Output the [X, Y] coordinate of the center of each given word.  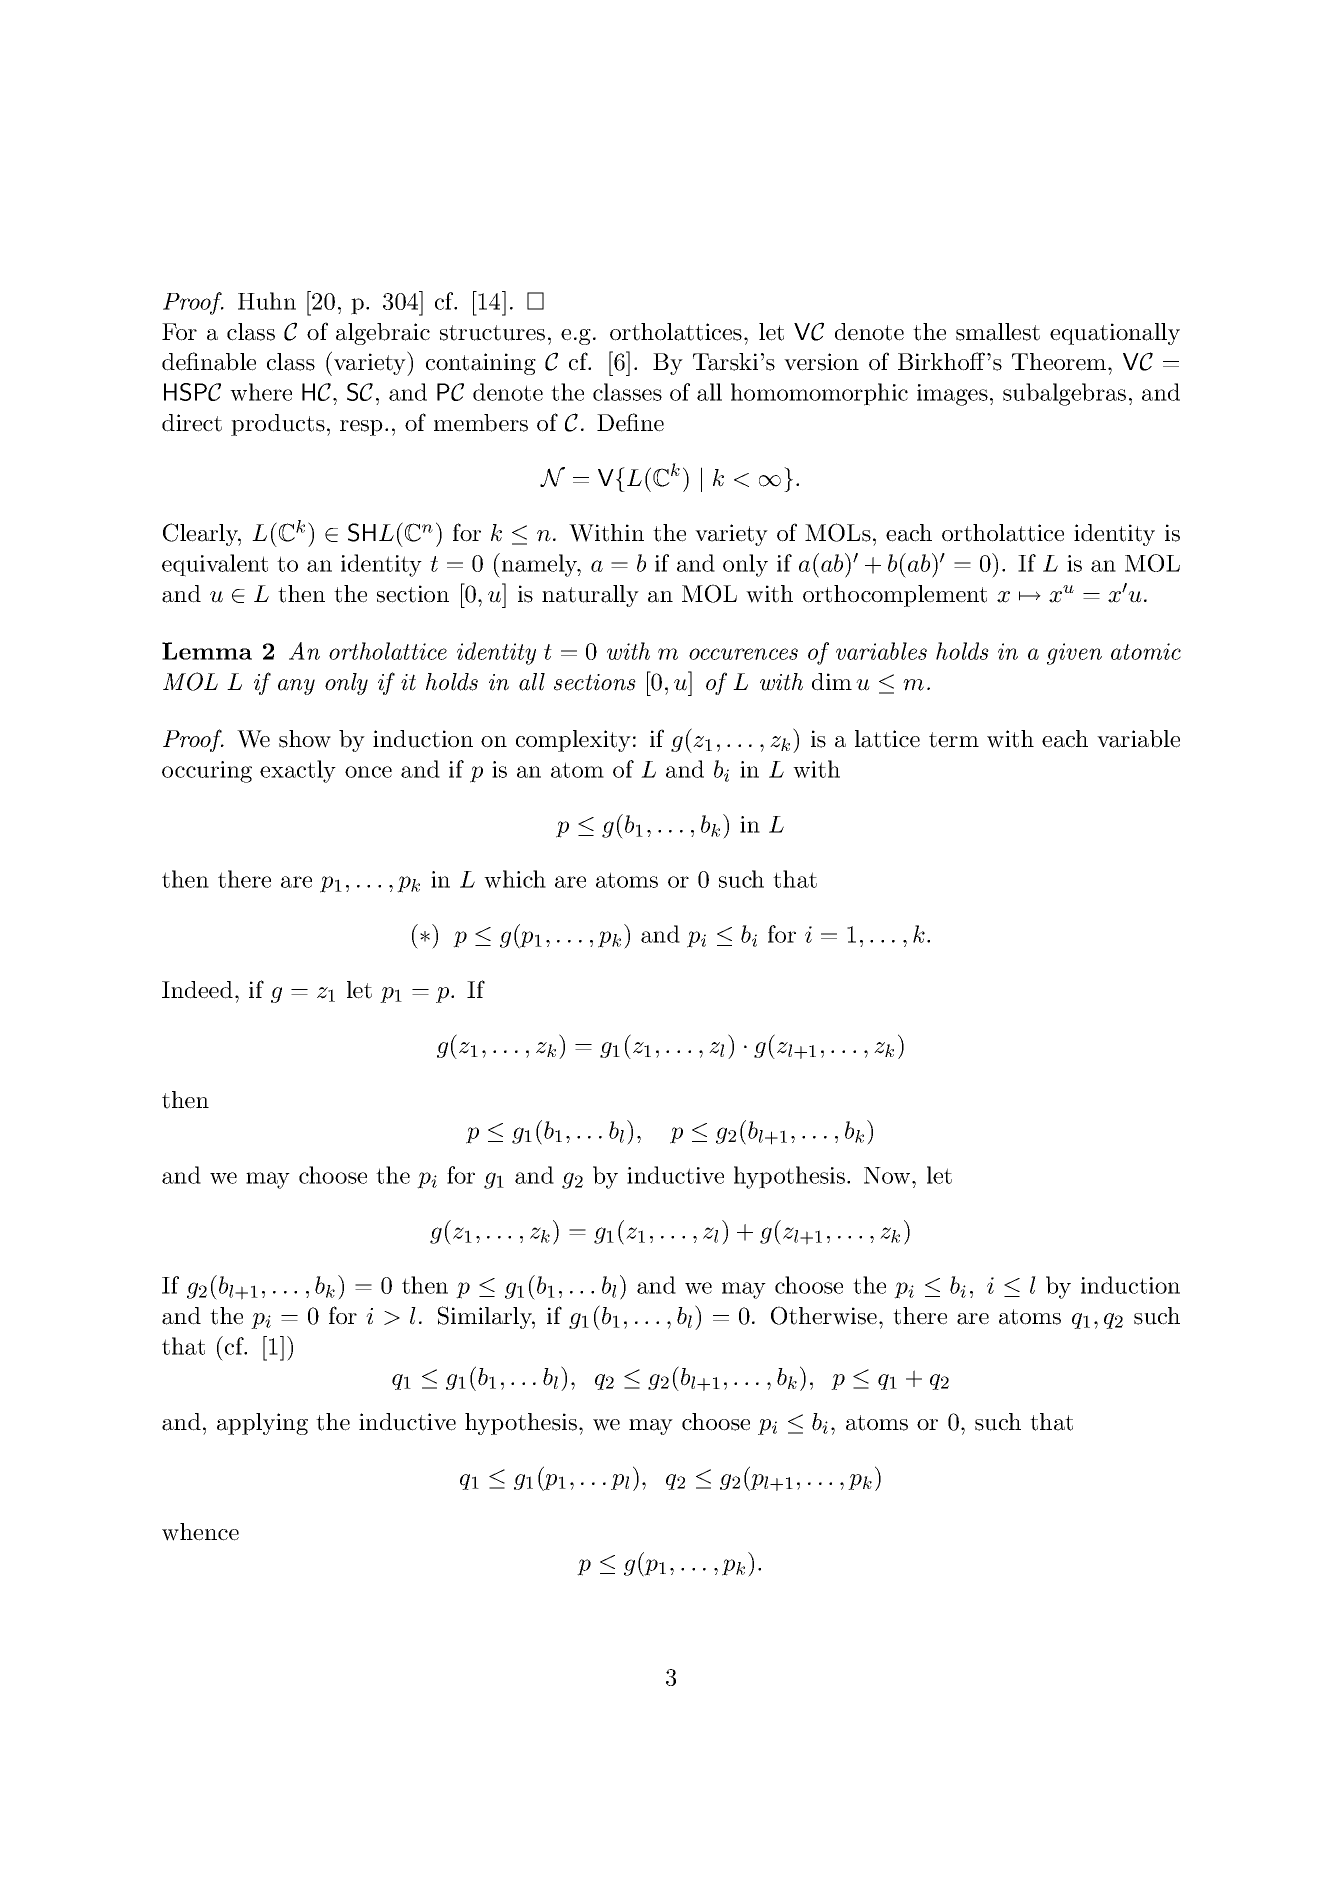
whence [200, 1532]
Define [630, 422]
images [952, 395]
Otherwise [825, 1315]
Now [888, 1175]
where [261, 392]
